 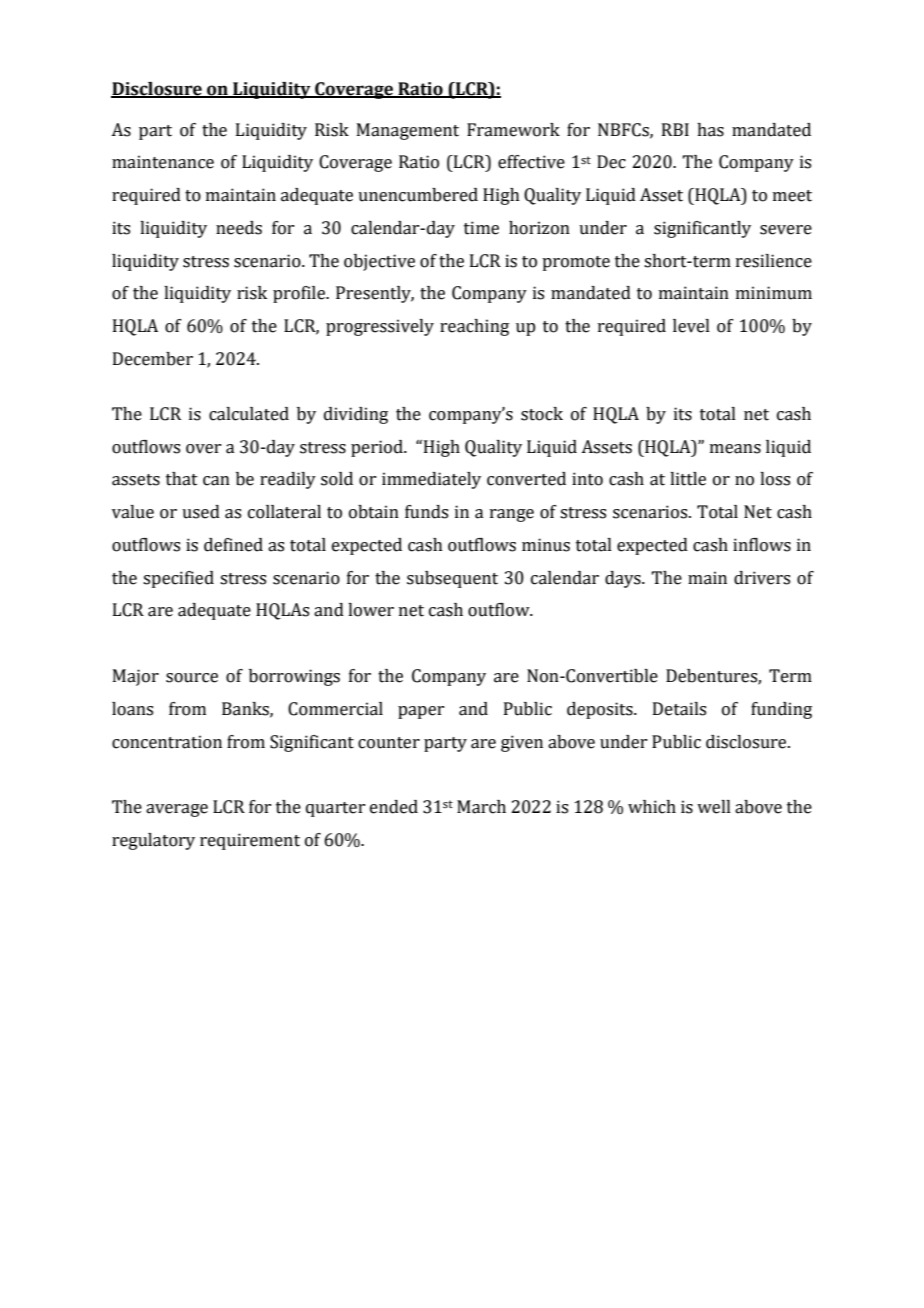 What do you see at coordinates (239, 228) in the page?
I see `needs` at bounding box center [239, 228].
